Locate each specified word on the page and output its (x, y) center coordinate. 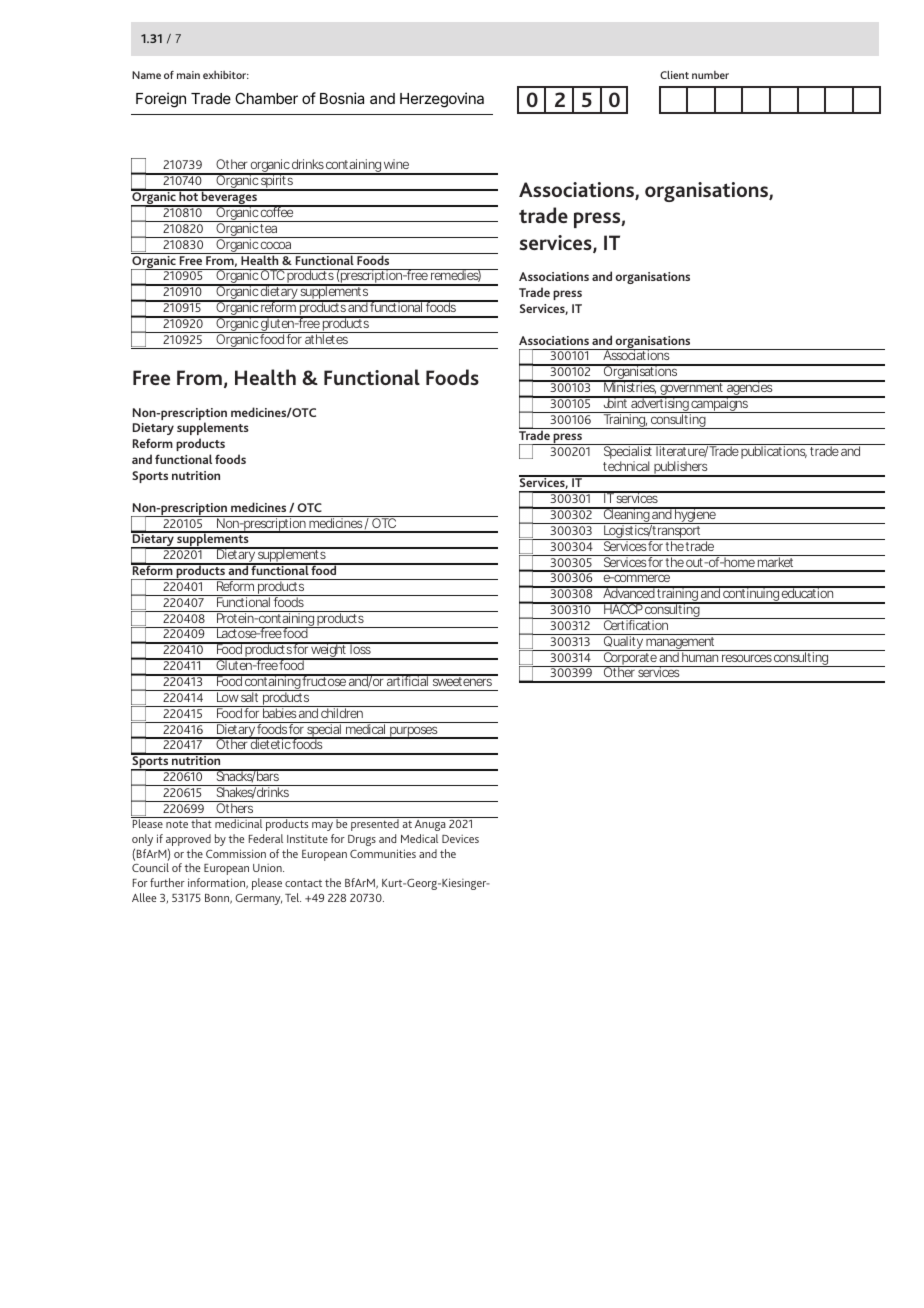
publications (774, 451)
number (710, 75)
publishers (681, 469)
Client (674, 74)
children (342, 712)
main (188, 75)
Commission (236, 853)
